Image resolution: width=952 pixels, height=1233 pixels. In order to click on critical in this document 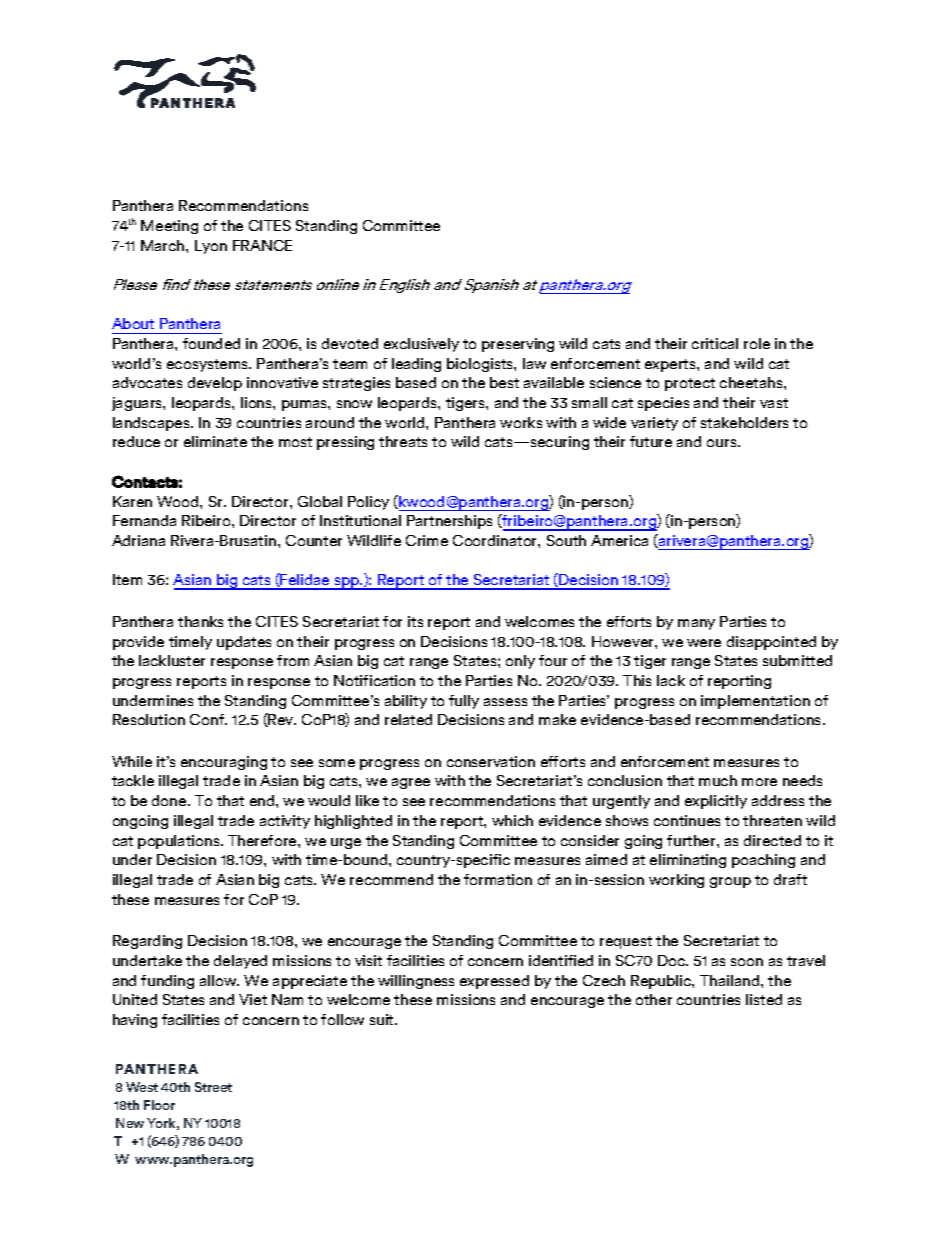, I will do `click(715, 343)`.
